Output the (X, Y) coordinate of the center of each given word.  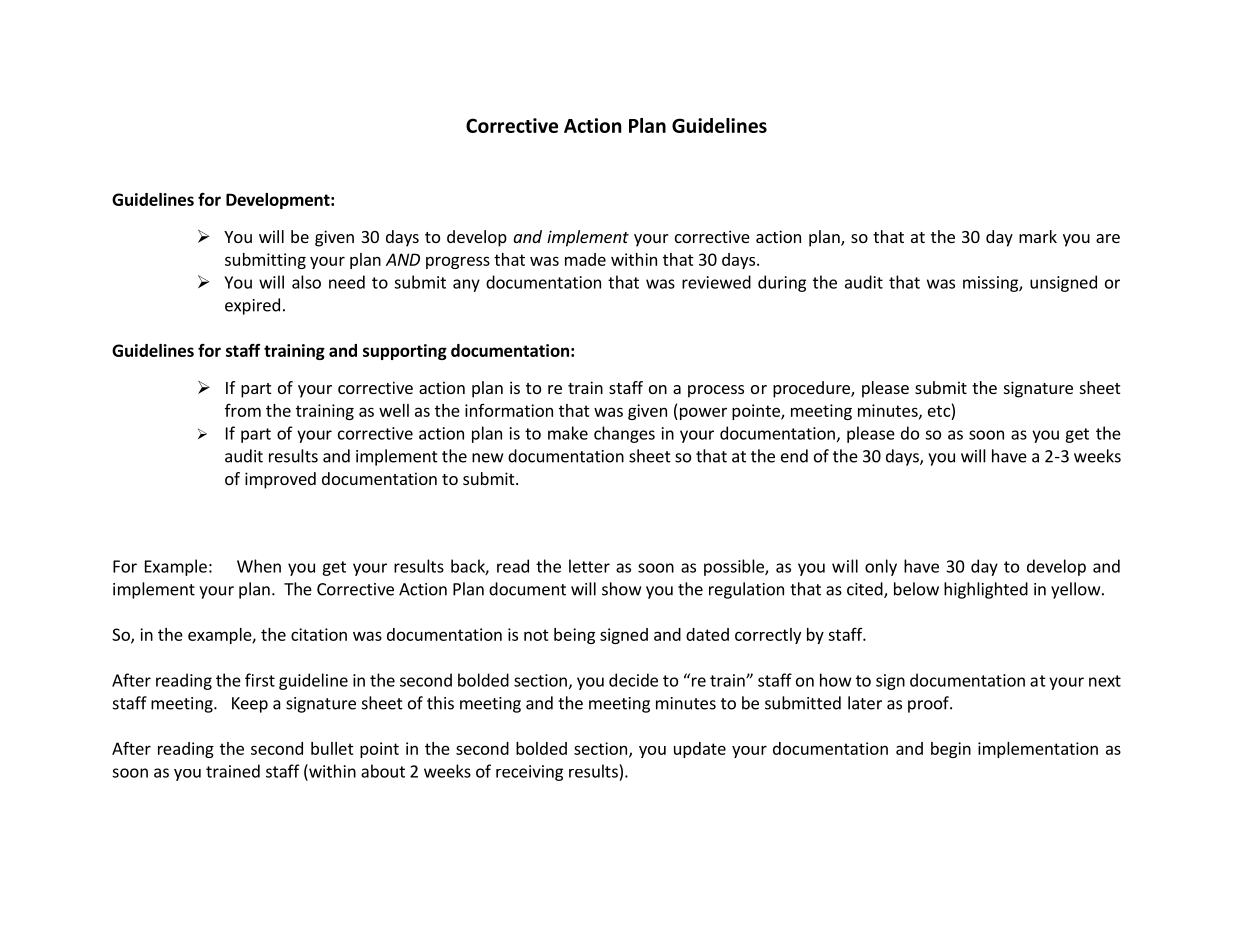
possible (735, 567)
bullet (332, 748)
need (347, 282)
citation (319, 634)
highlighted (986, 590)
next (1105, 681)
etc (939, 411)
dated (707, 634)
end (794, 456)
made (585, 259)
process (716, 391)
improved (280, 480)
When (259, 566)
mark (1038, 236)
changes (624, 434)
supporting (405, 352)
